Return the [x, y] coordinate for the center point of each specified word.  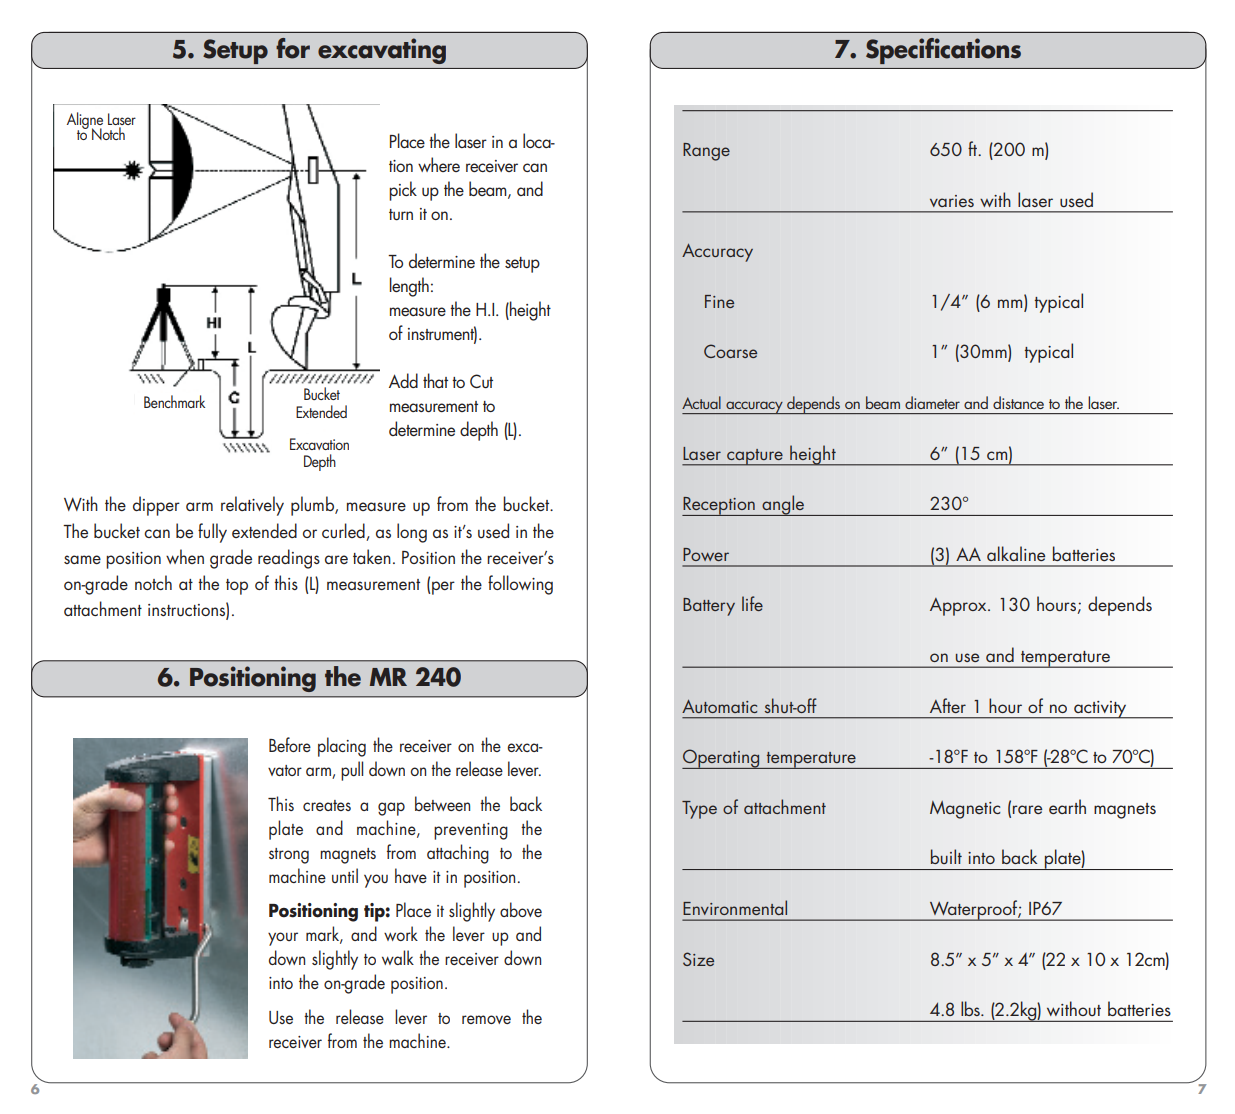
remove [486, 1019]
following [520, 585]
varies [952, 201]
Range [706, 152]
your [283, 939]
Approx [959, 607]
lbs [971, 1008]
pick [403, 191]
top [237, 587]
